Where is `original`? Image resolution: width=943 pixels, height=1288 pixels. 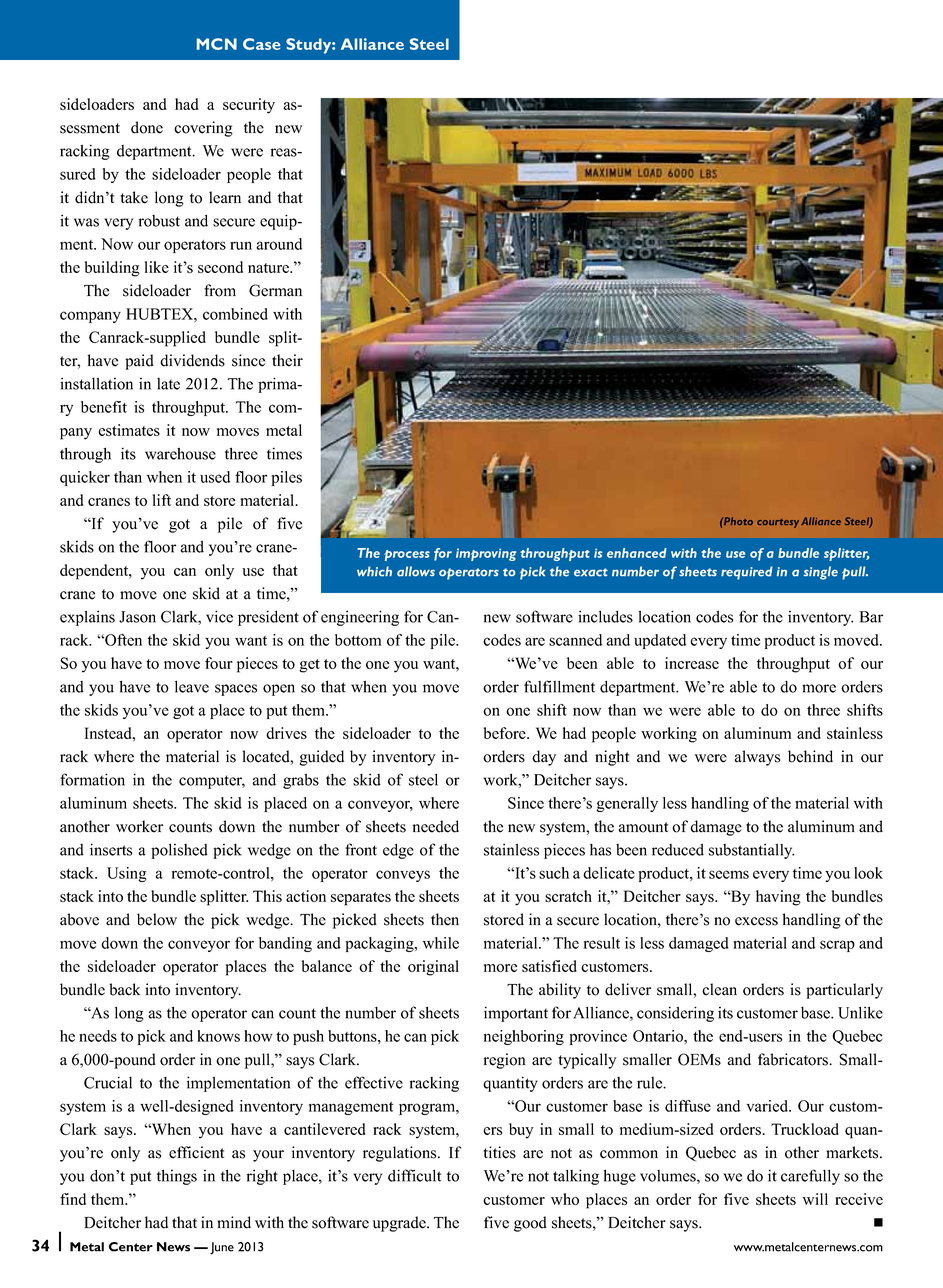 original is located at coordinates (433, 968).
